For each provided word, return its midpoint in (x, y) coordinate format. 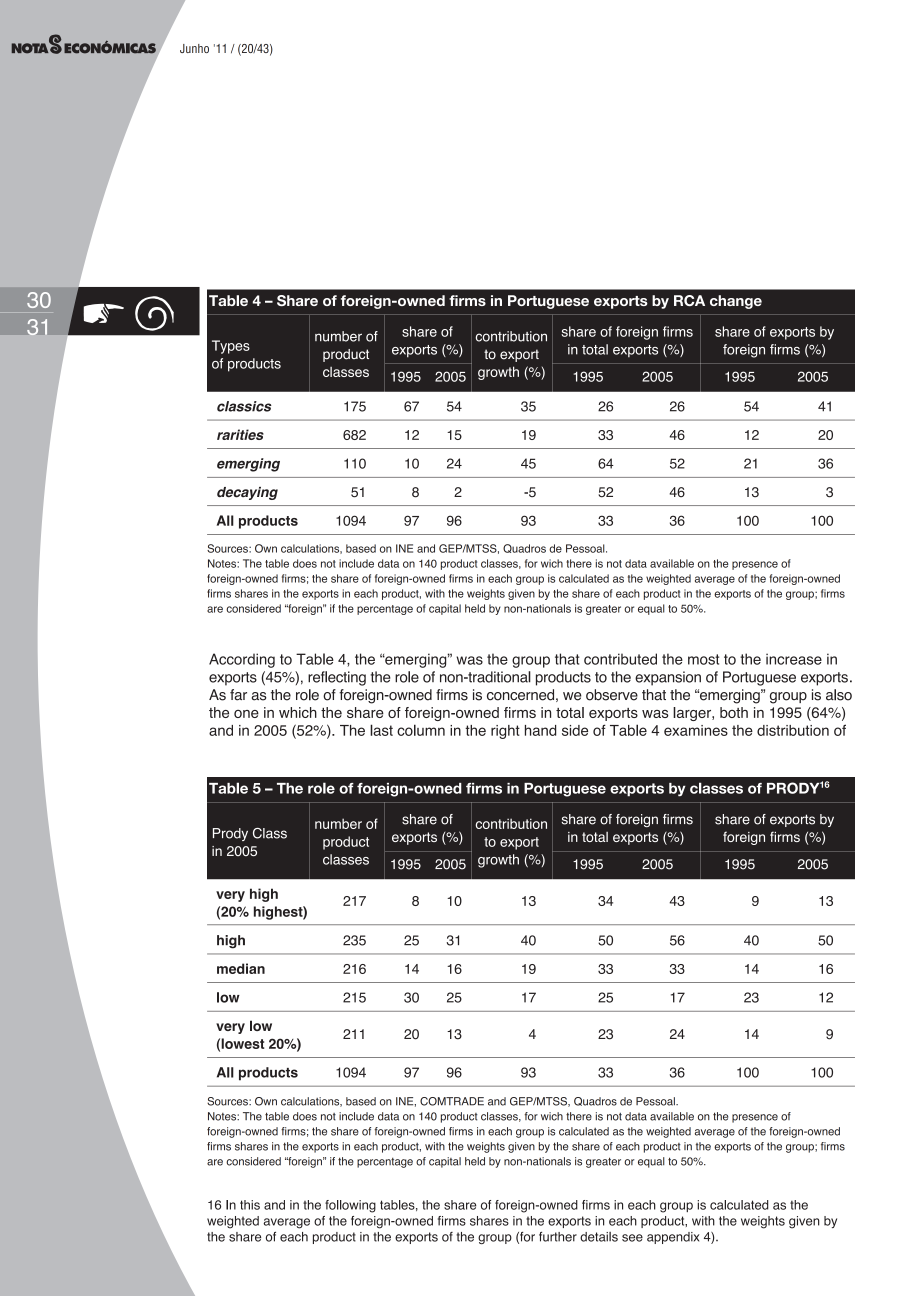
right (505, 732)
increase (794, 659)
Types (231, 347)
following (350, 1206)
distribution (793, 730)
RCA (689, 300)
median (241, 968)
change (736, 302)
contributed (620, 659)
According (242, 660)
